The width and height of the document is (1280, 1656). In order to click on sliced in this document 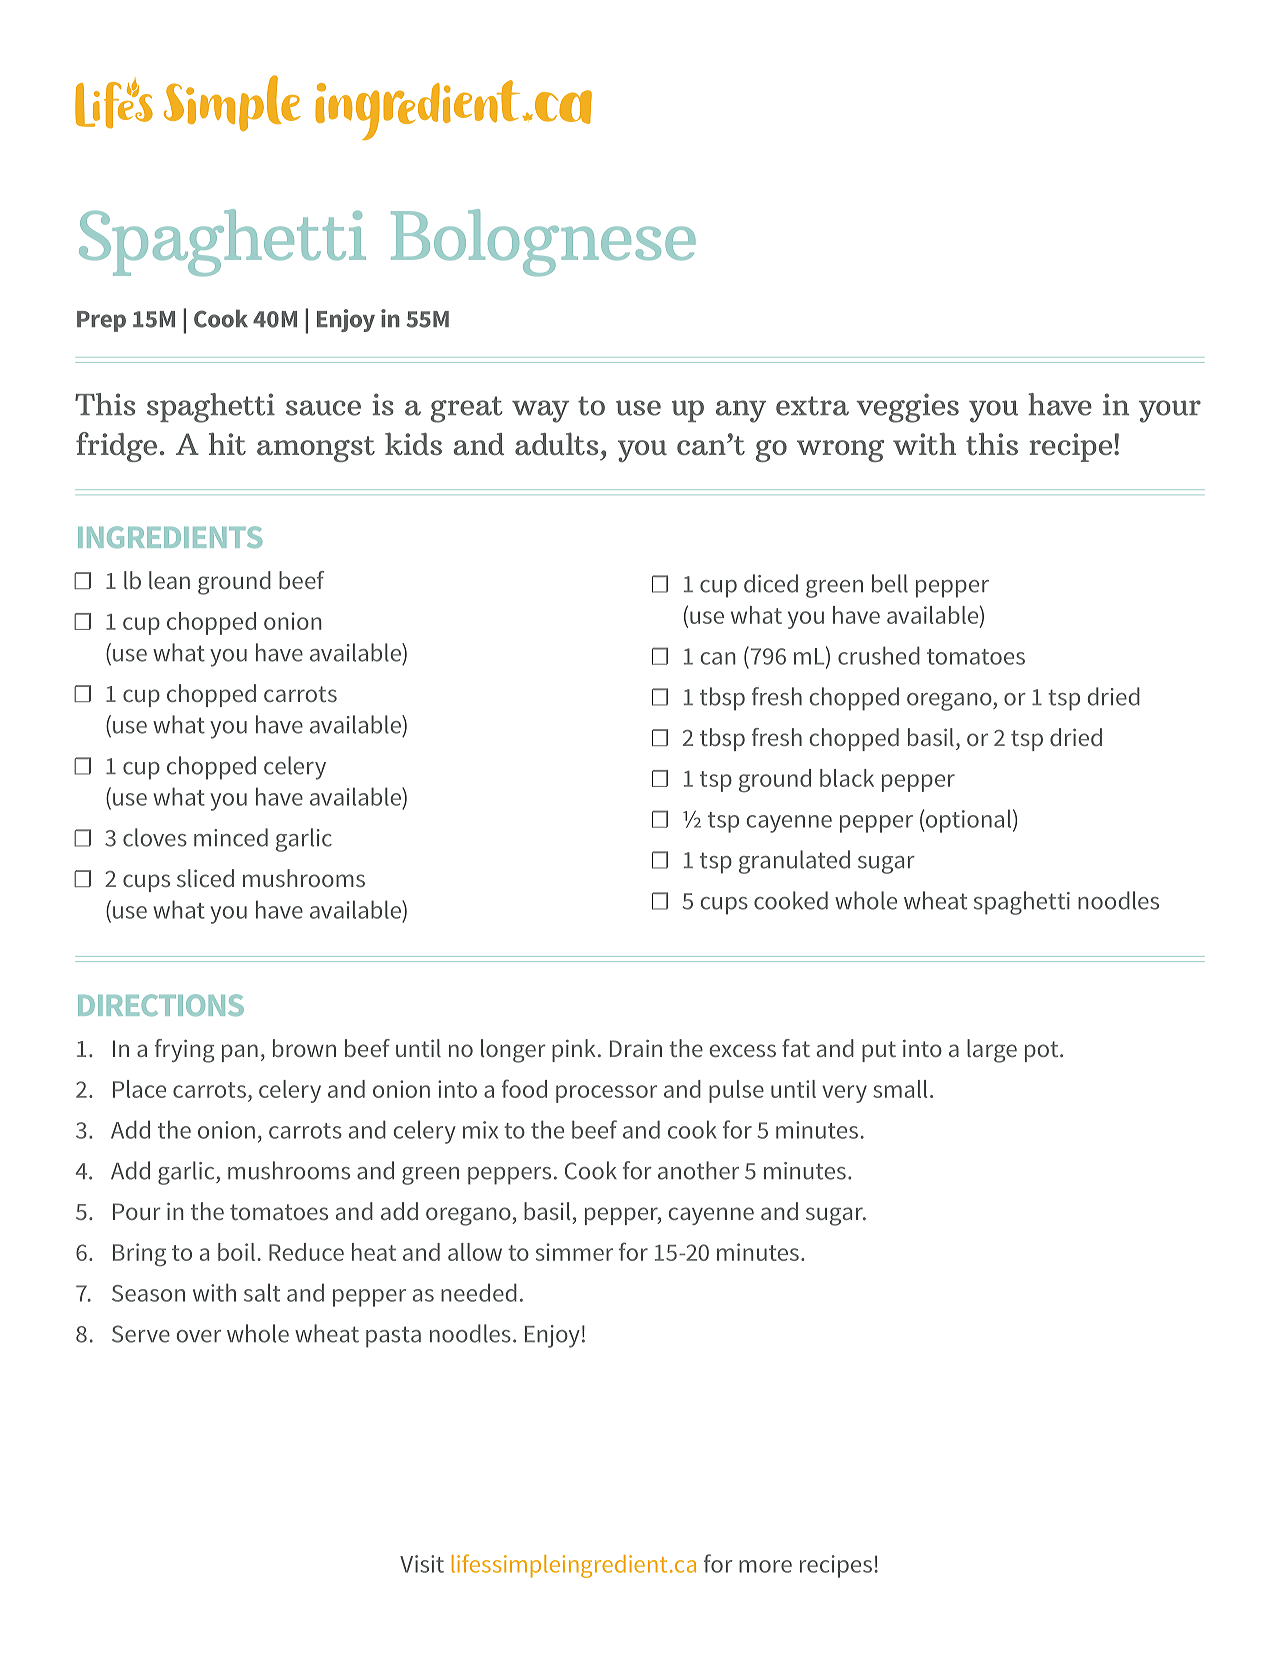, I will do `click(205, 878)`.
